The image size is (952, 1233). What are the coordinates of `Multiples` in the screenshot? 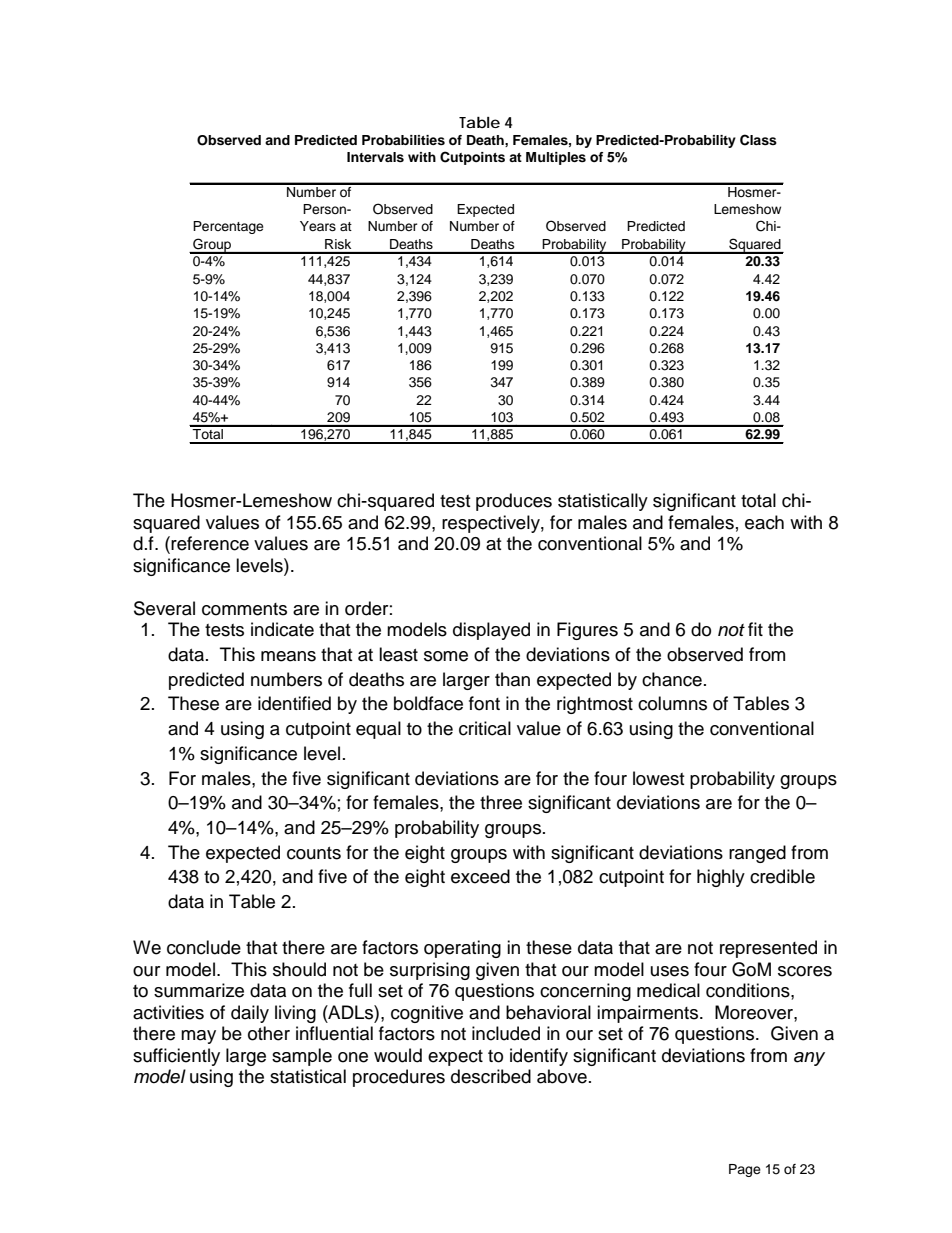 It's located at (556, 158).
